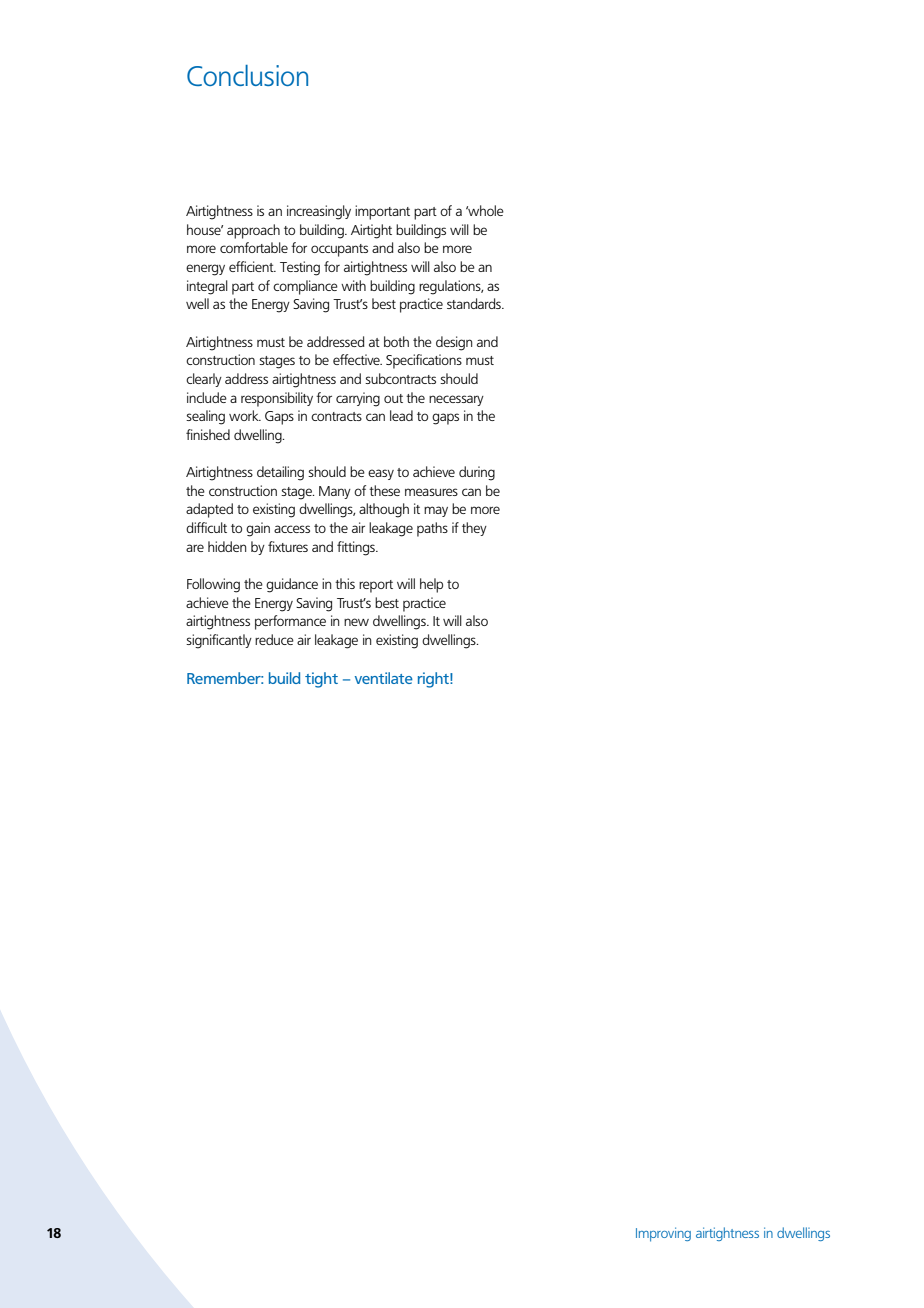 The image size is (924, 1308). I want to click on they, so click(474, 529).
